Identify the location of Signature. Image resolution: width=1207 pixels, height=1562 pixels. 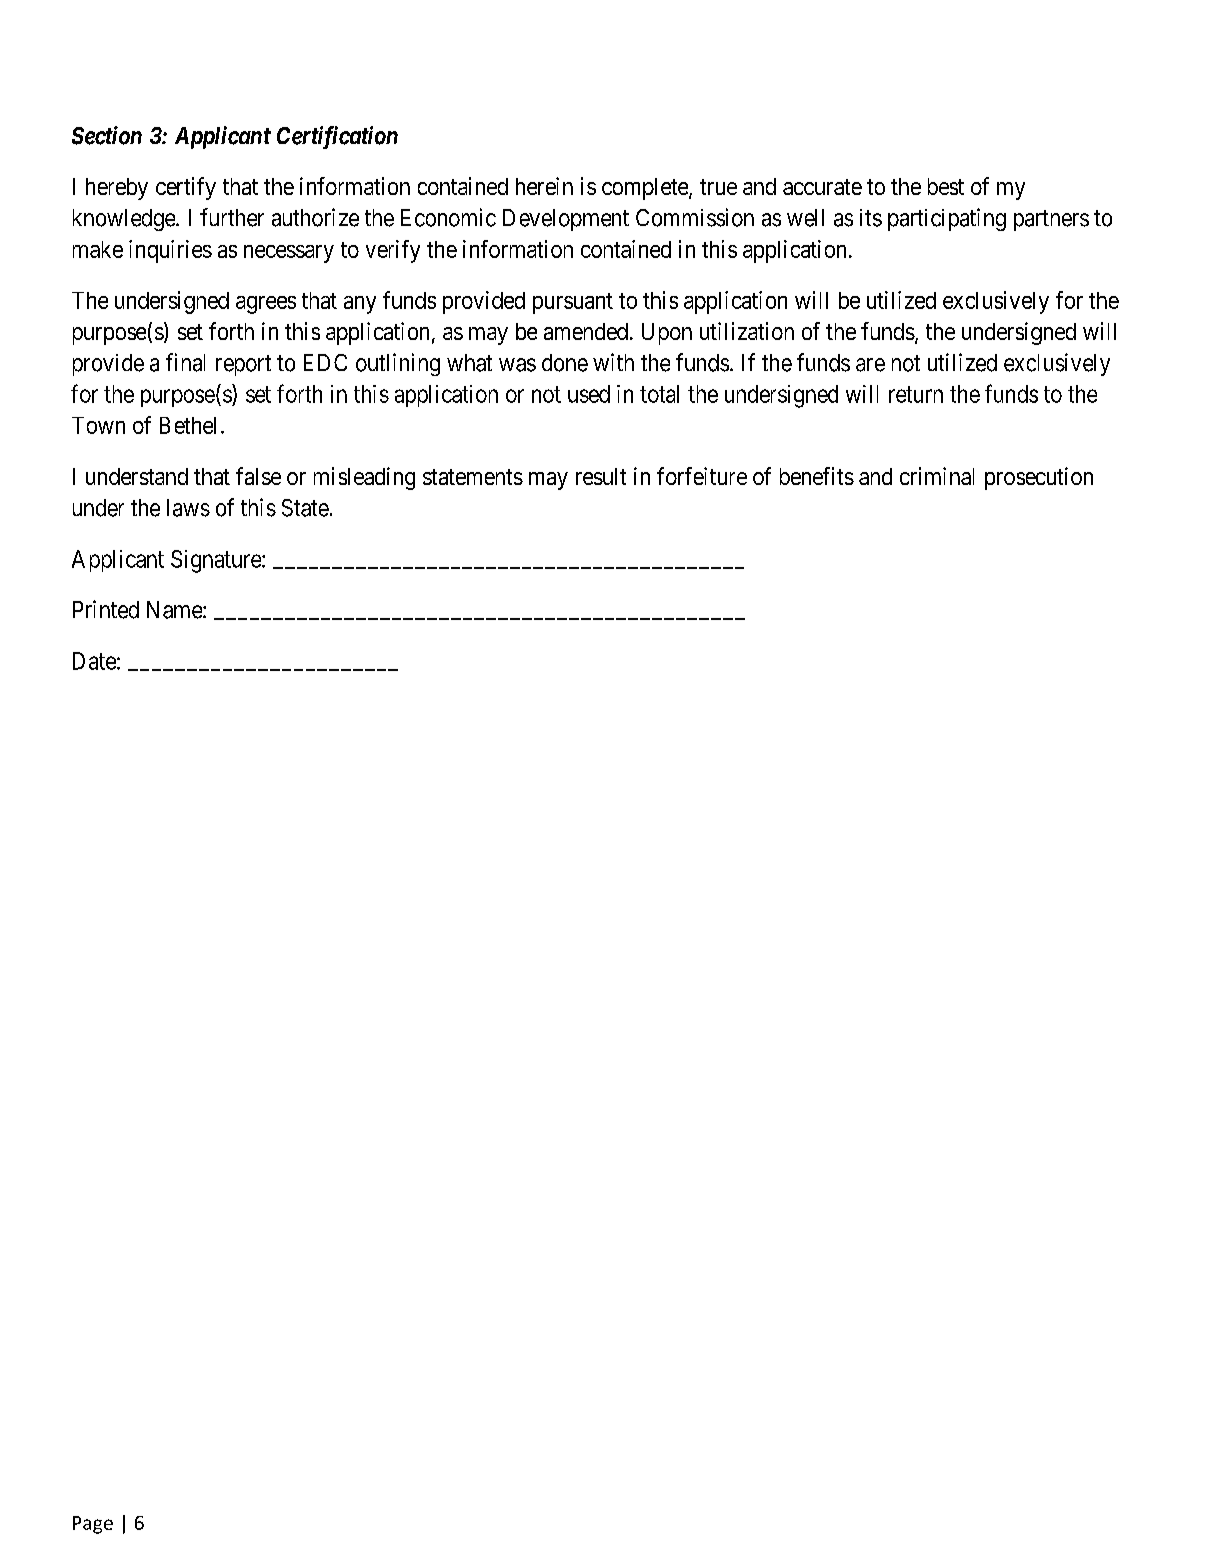
(217, 561).
